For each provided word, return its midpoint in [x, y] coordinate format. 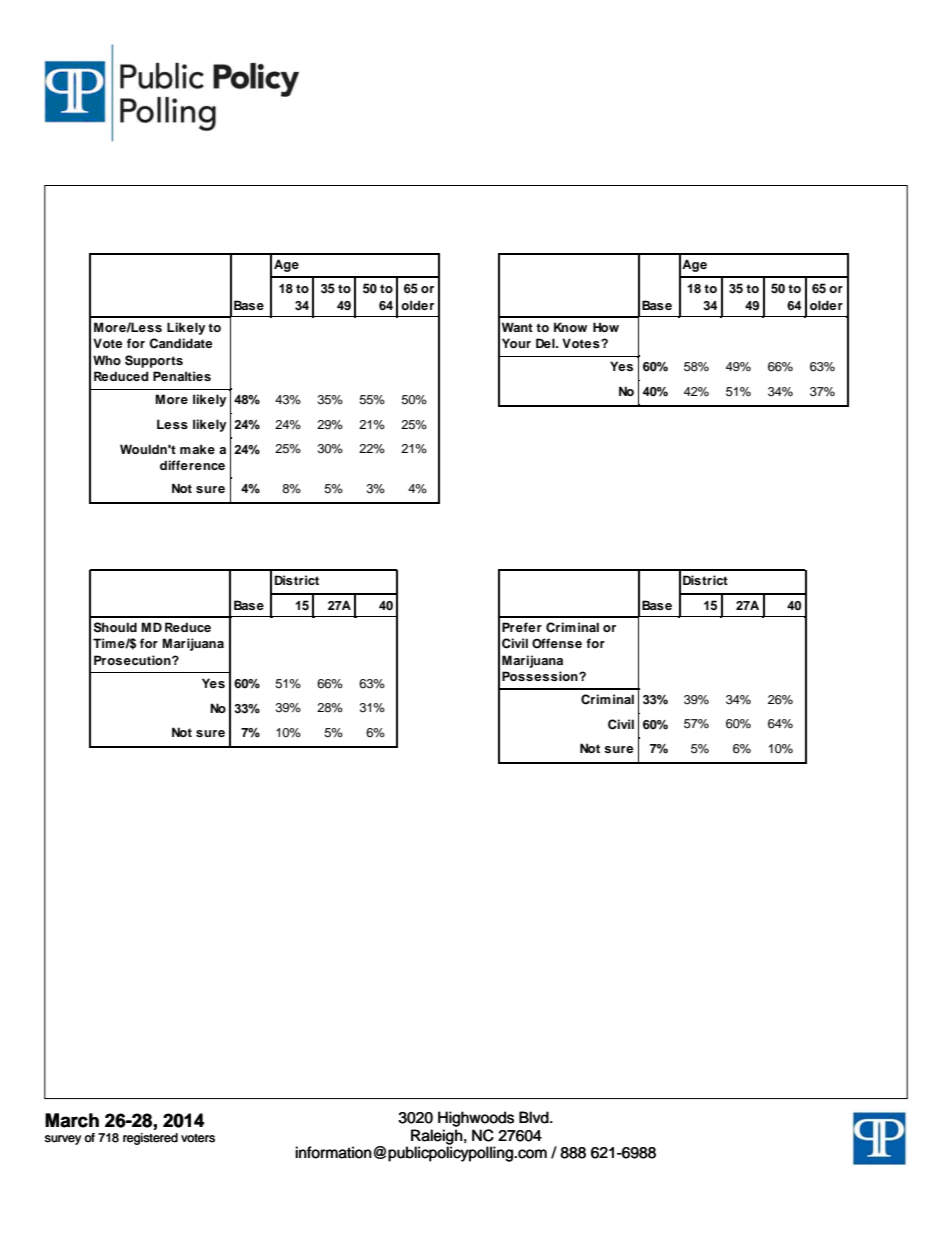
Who [107, 360]
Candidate [180, 343]
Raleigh [437, 1138]
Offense [557, 643]
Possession [541, 676]
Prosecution [133, 660]
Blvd [535, 1117]
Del [546, 343]
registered [150, 1139]
